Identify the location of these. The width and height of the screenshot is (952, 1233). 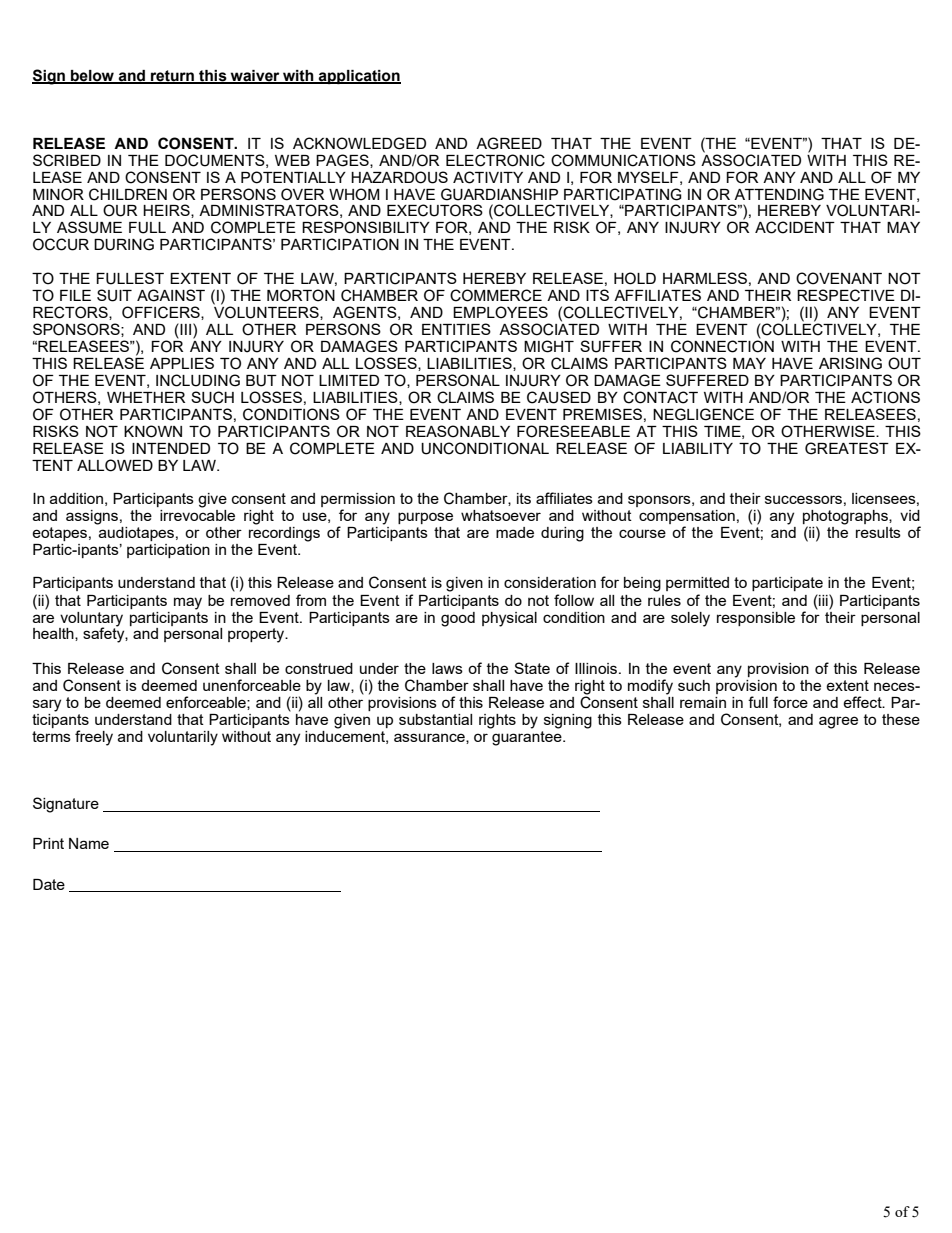
(901, 719).
